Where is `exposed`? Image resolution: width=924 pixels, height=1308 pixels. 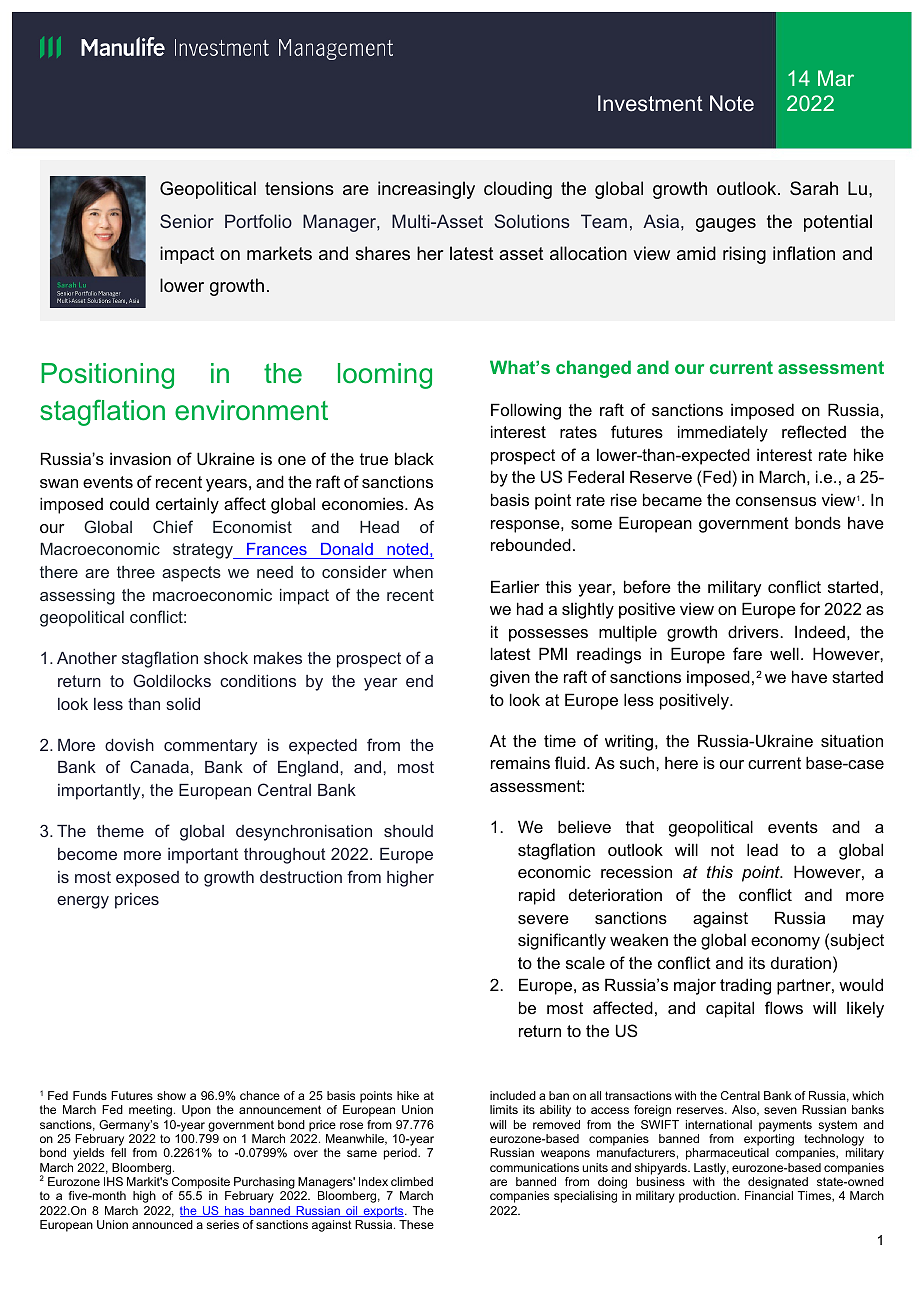
exposed is located at coordinates (147, 879).
